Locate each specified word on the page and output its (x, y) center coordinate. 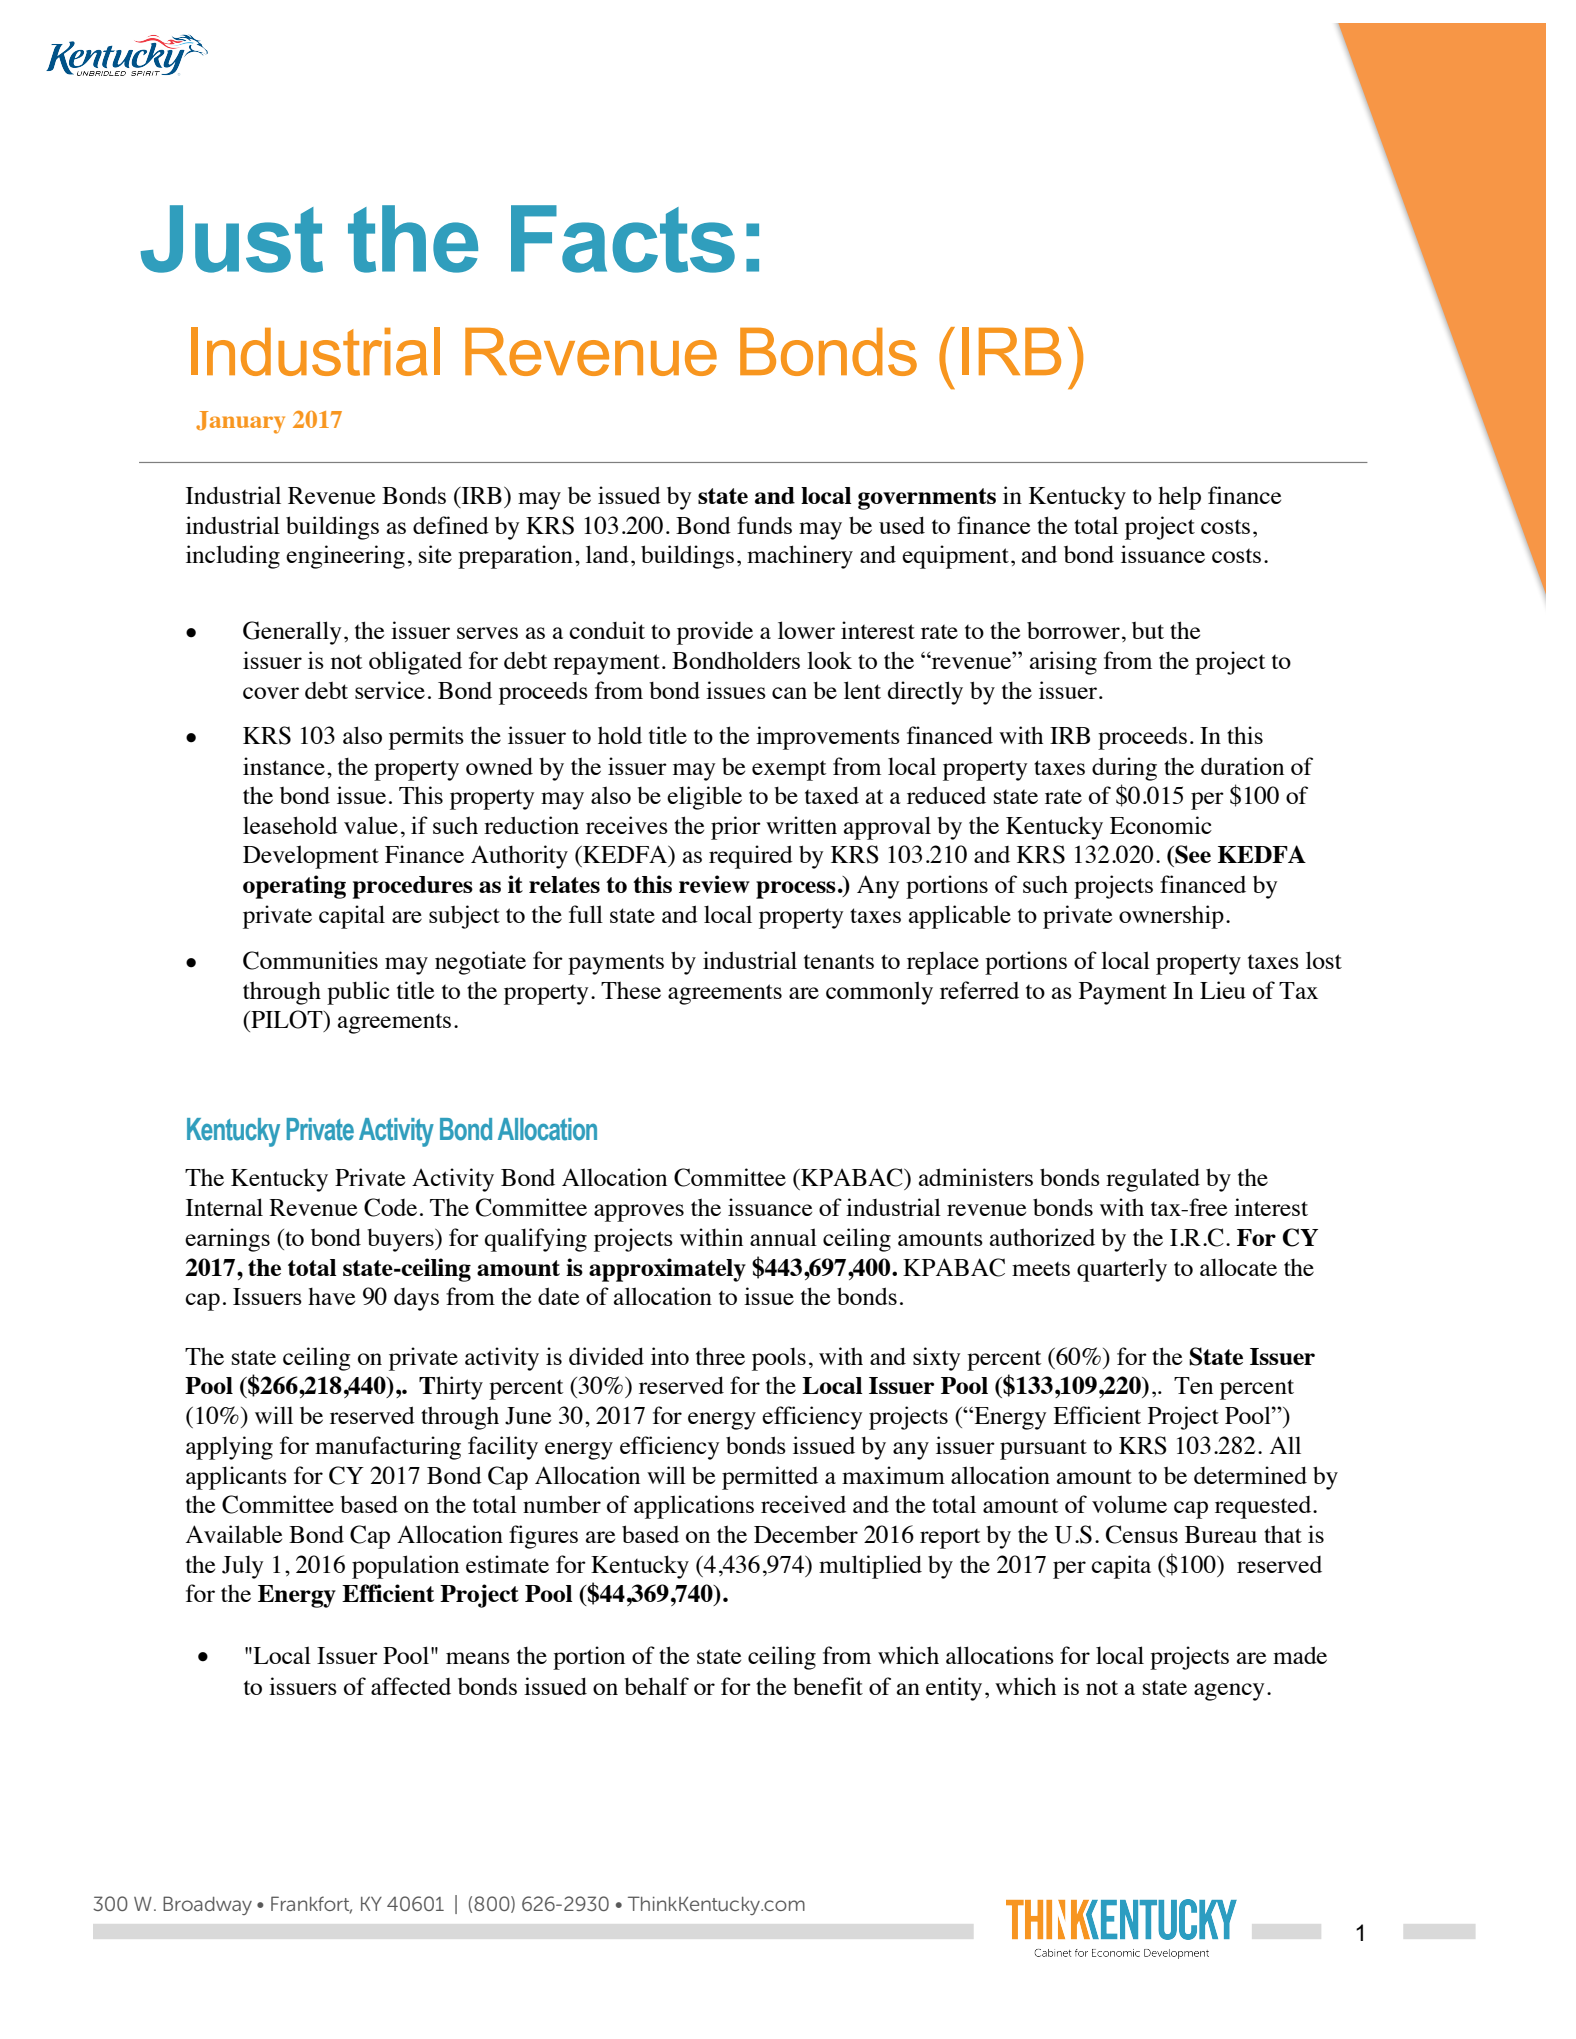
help (1179, 498)
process (796, 890)
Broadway (207, 1905)
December (806, 1534)
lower (806, 630)
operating (294, 887)
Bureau (1221, 1534)
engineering (345, 557)
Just (232, 239)
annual (783, 1237)
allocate (1238, 1267)
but (1148, 630)
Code (390, 1207)
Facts (623, 239)
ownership (1171, 917)
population (405, 1567)
